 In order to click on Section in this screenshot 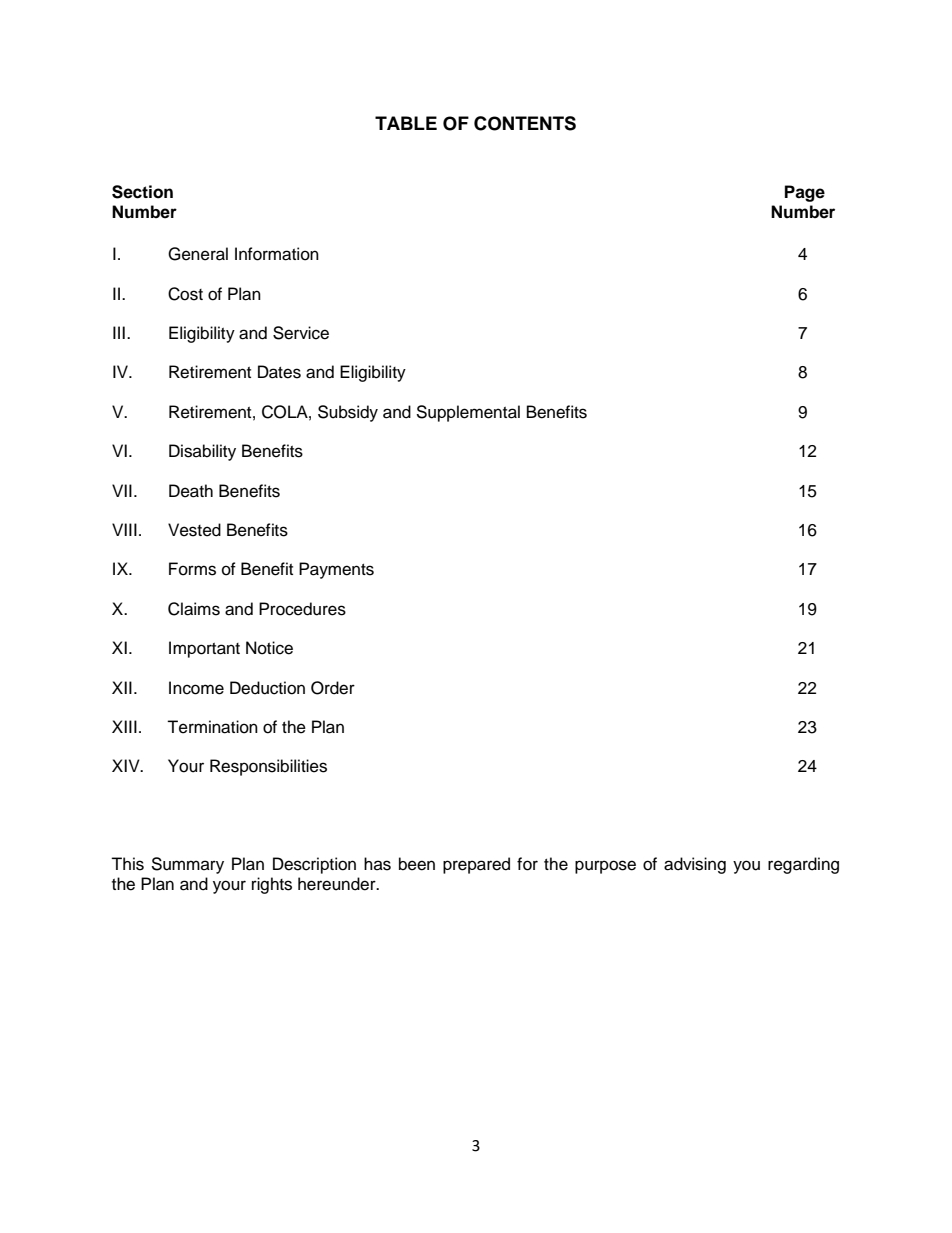, I will do `click(142, 192)`.
